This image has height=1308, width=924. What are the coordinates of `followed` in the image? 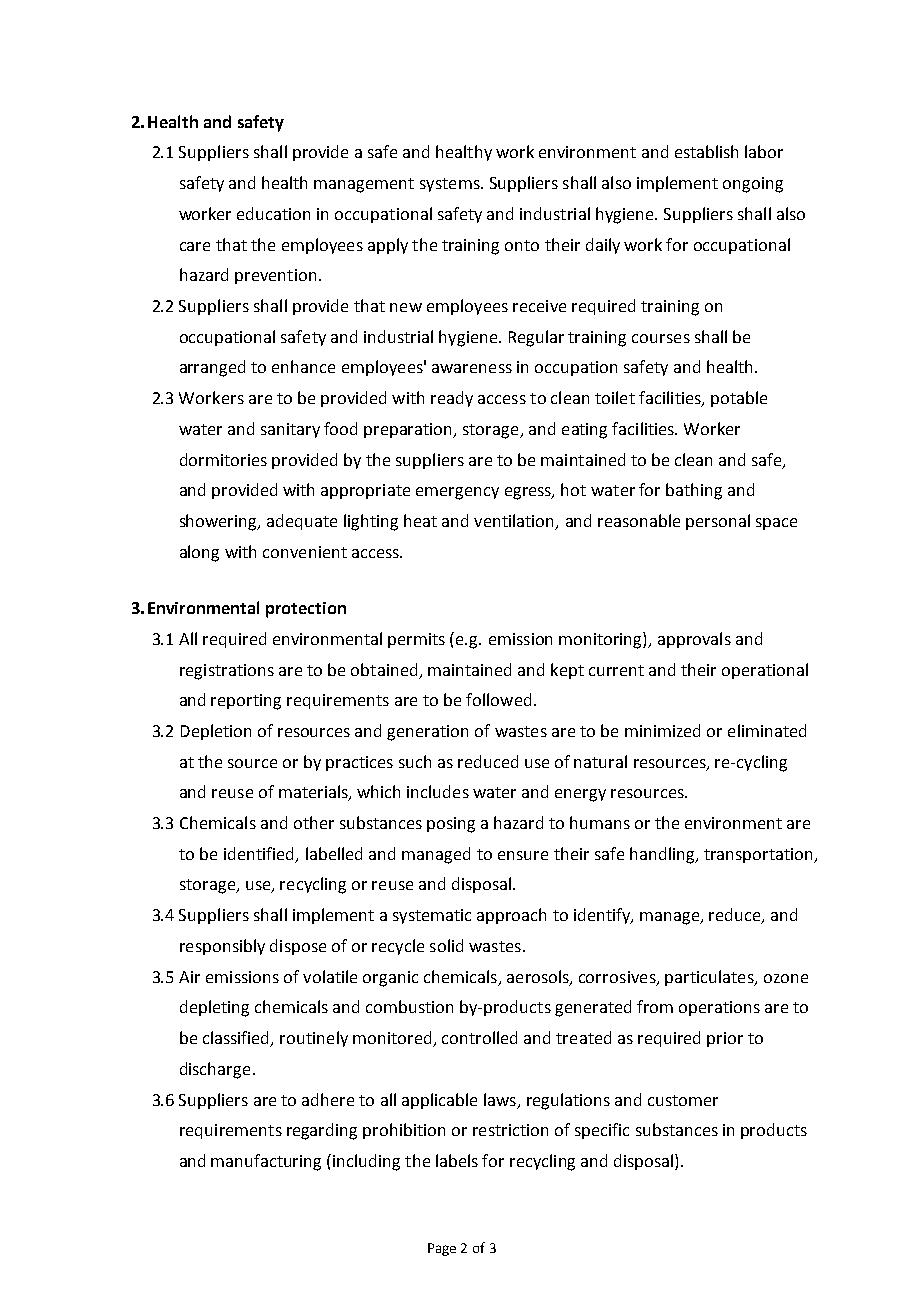 It's located at (498, 699).
